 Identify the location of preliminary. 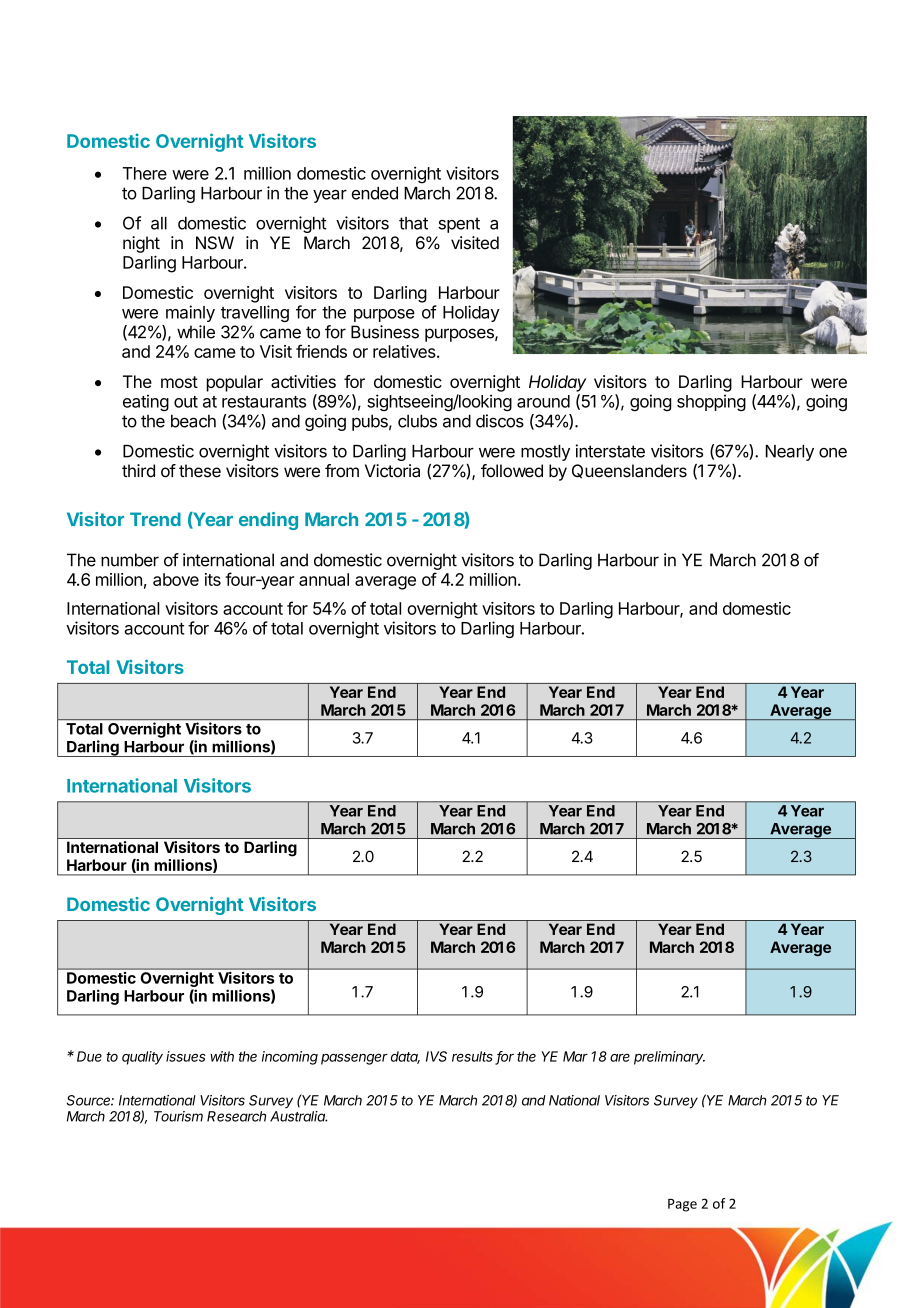
(669, 1058).
